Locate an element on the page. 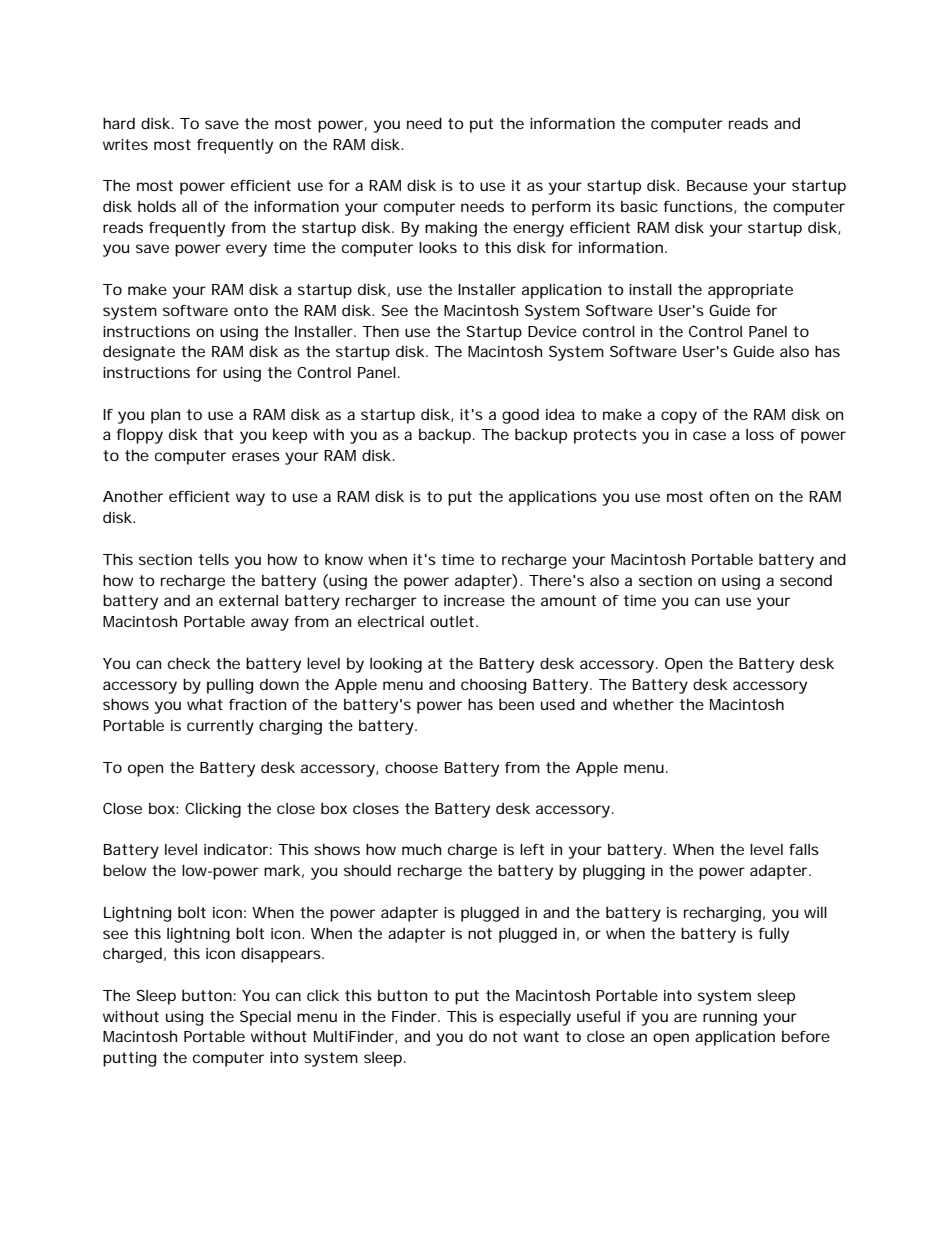  want is located at coordinates (541, 1036).
